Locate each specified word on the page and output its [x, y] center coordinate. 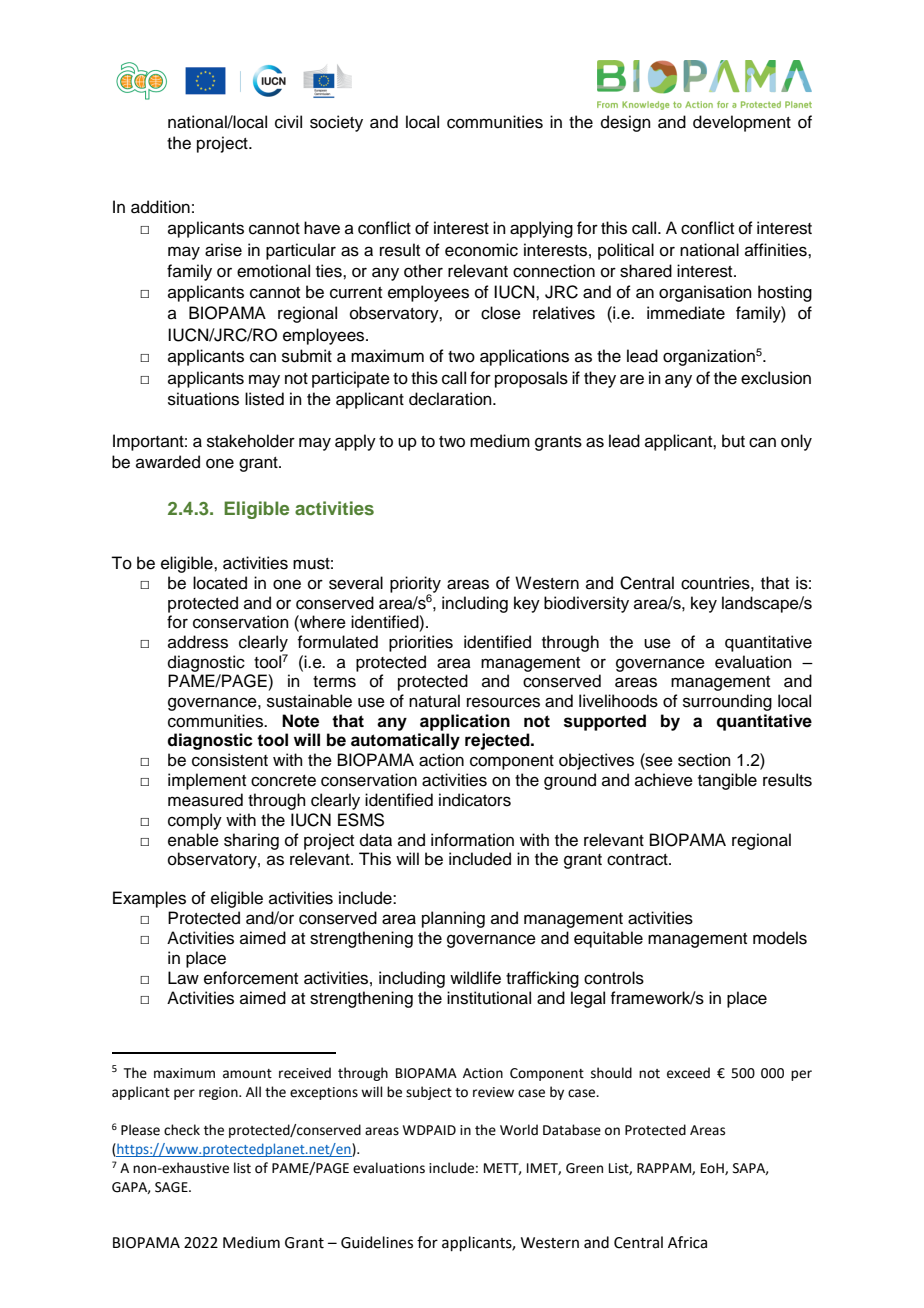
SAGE [172, 1187]
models [780, 938]
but [733, 441]
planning [453, 919]
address [198, 642]
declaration [451, 399]
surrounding [727, 702]
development [742, 123]
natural [434, 701]
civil [288, 122]
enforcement [251, 978]
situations [203, 399]
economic [481, 250]
